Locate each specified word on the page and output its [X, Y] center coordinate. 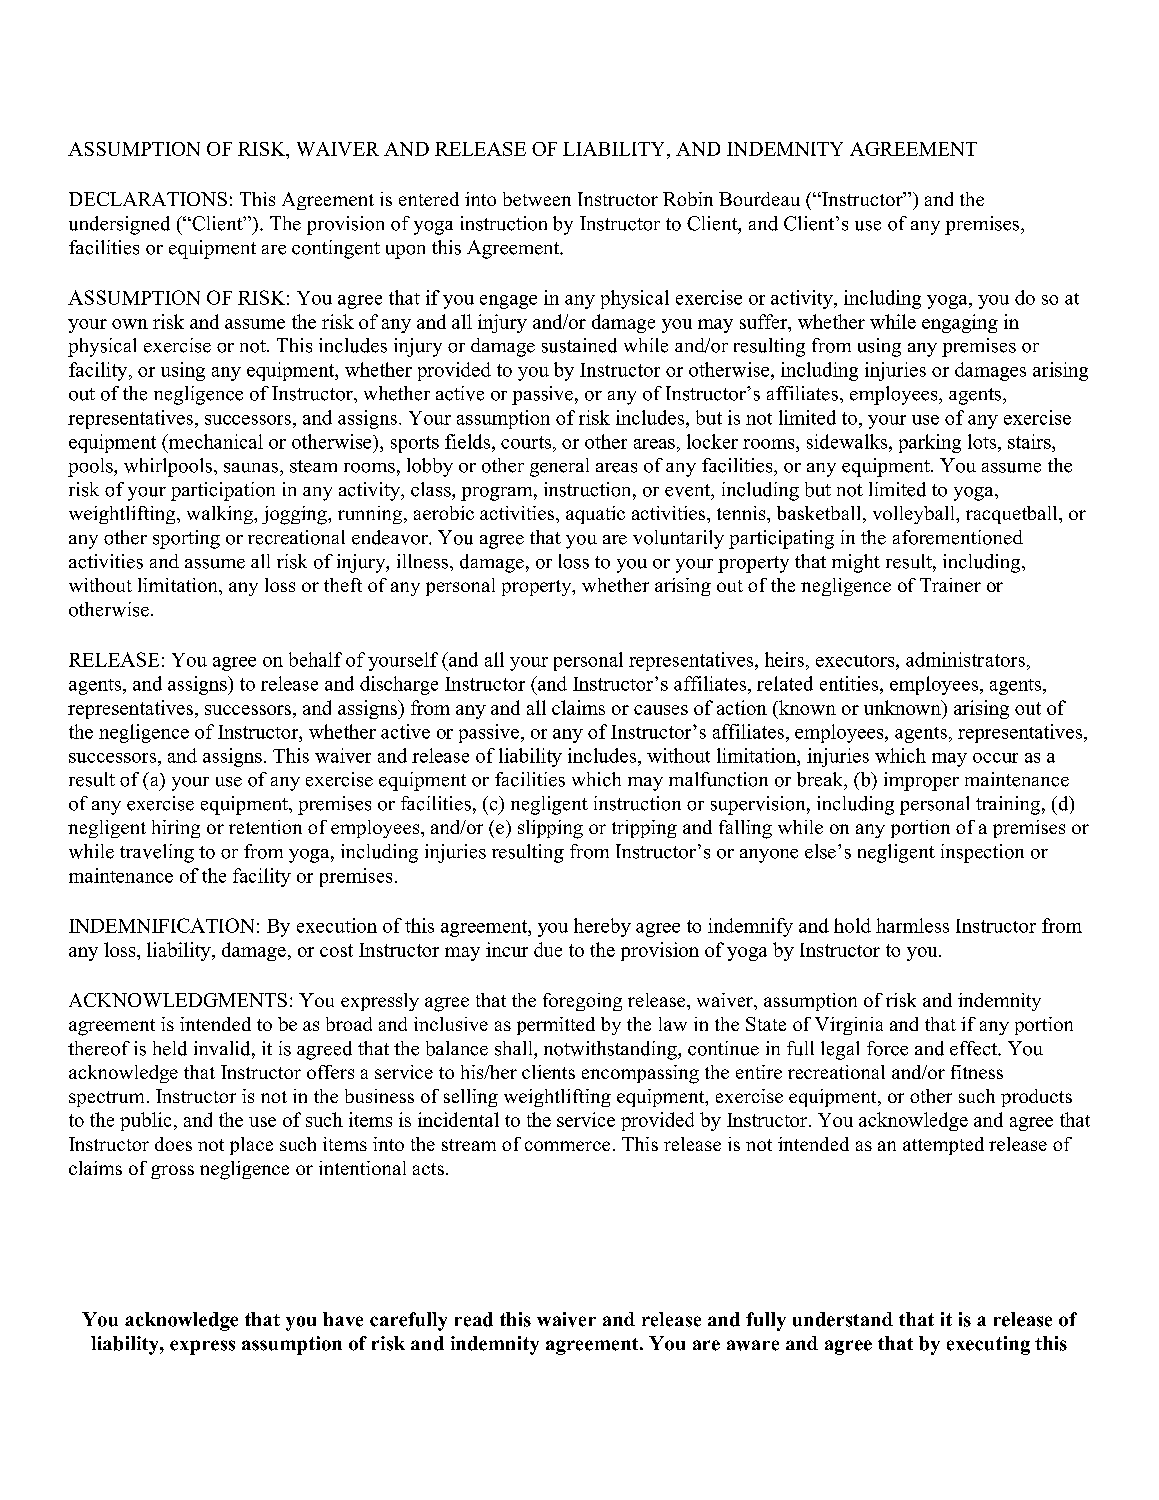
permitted [556, 1026]
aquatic [595, 515]
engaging [960, 323]
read [474, 1319]
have [343, 1319]
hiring [176, 829]
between [537, 199]
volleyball [915, 515]
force [887, 1048]
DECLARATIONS [148, 199]
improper [921, 781]
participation [223, 491]
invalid [223, 1048]
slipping [550, 829]
